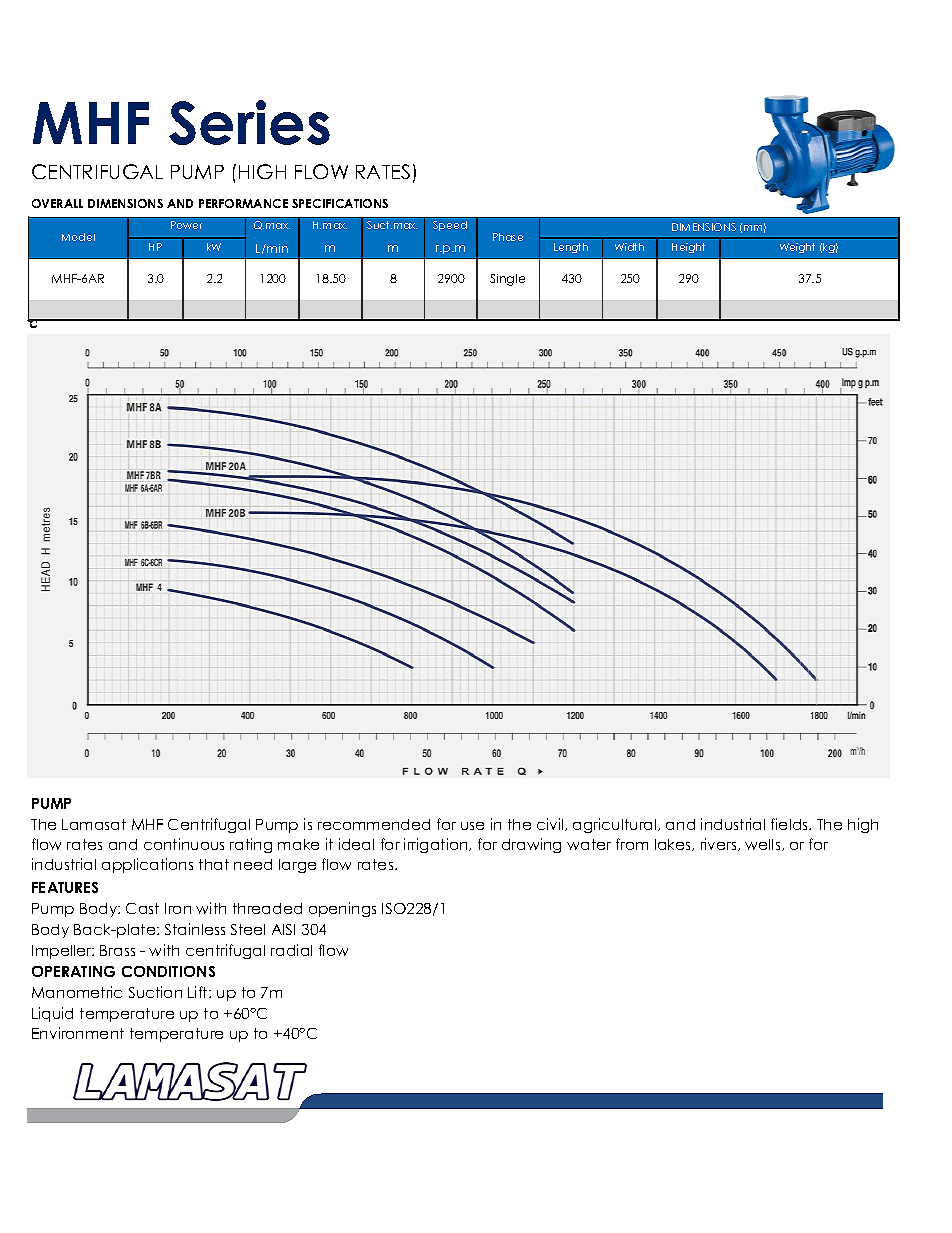 The width and height of the image is (952, 1233). What do you see at coordinates (374, 824) in the image?
I see `recommended` at bounding box center [374, 824].
